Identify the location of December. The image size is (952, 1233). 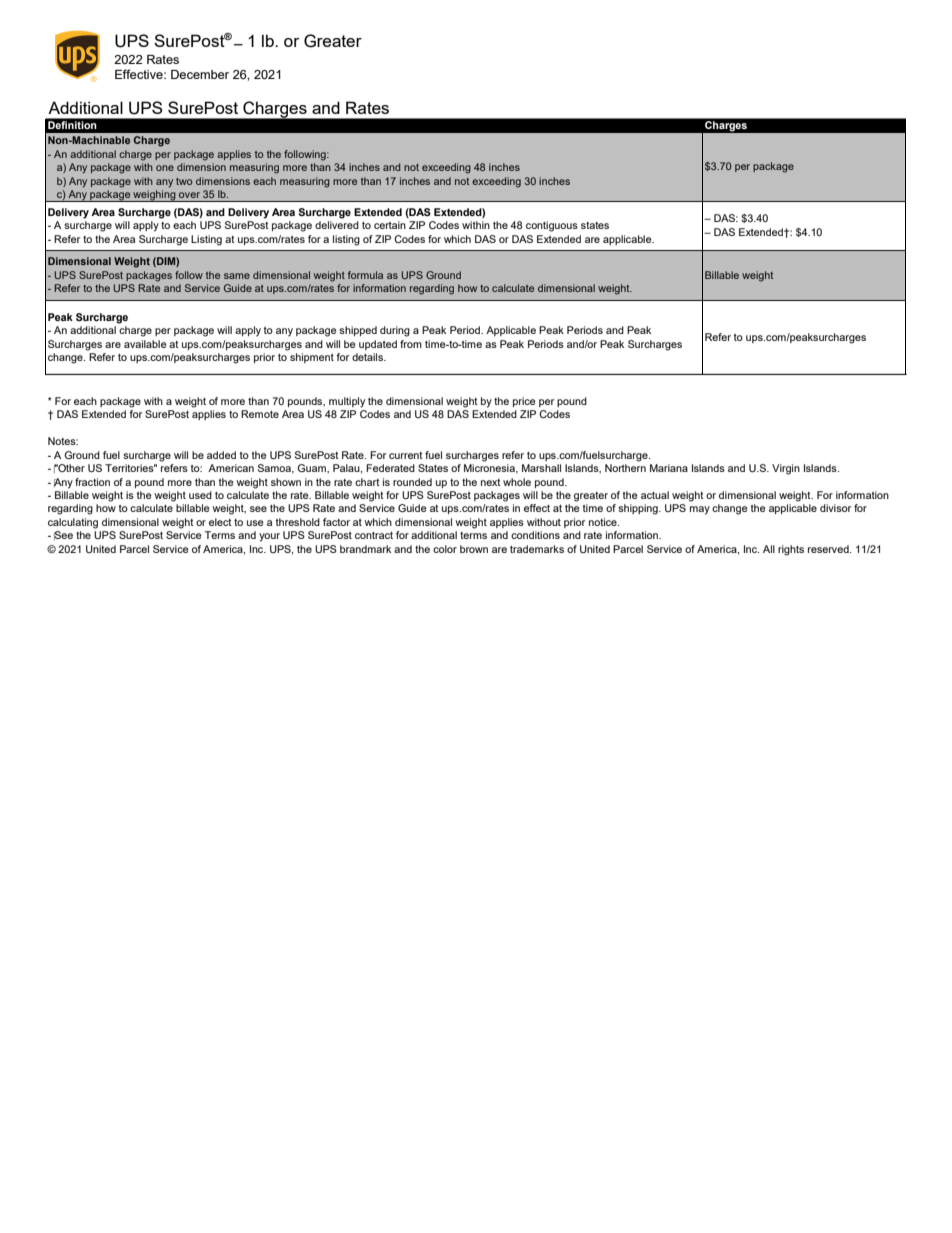
(200, 74).
